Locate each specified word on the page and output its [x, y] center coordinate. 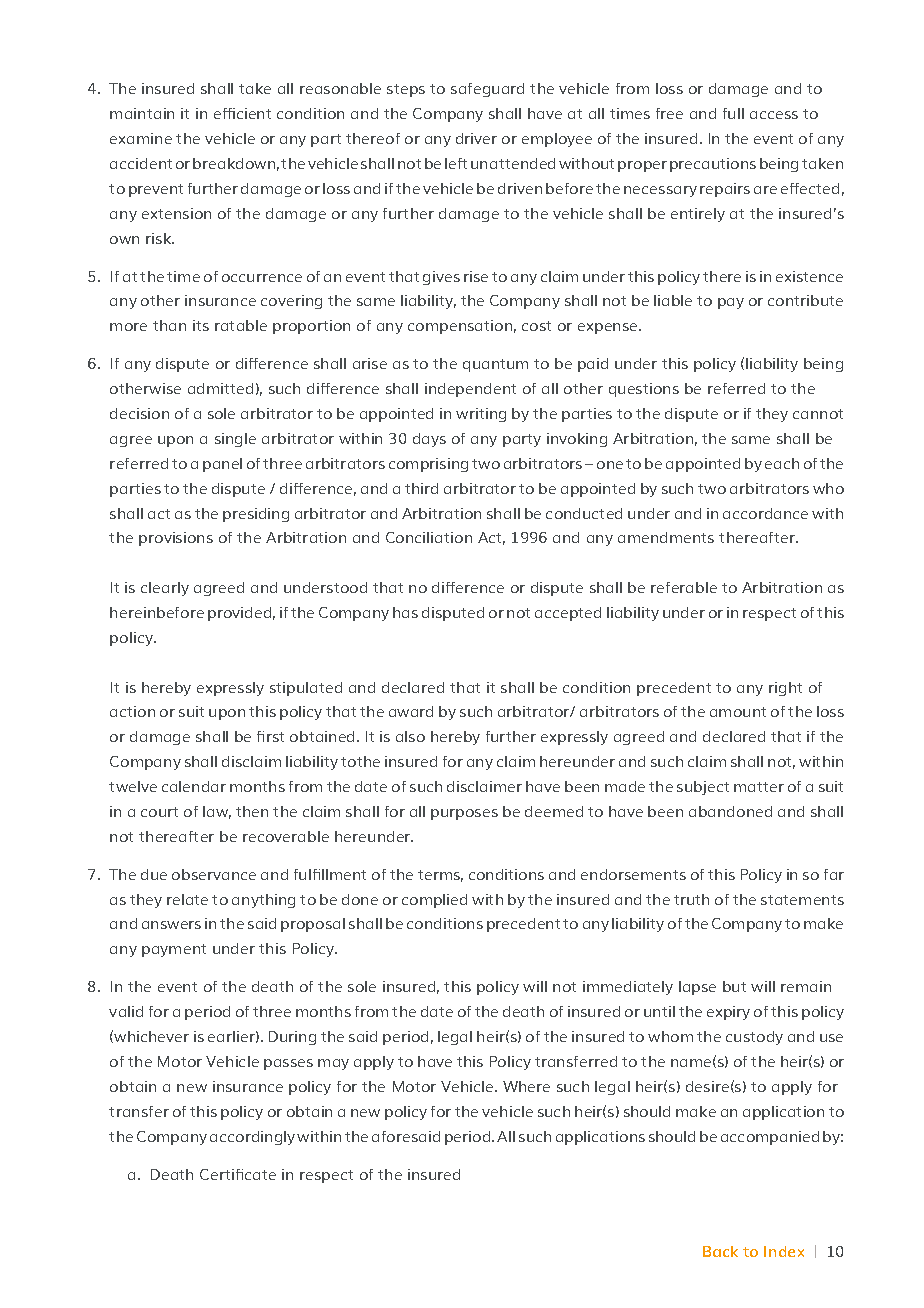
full [733, 113]
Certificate [238, 1174]
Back [720, 1251]
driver [476, 138]
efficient [242, 113]
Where [526, 1086]
